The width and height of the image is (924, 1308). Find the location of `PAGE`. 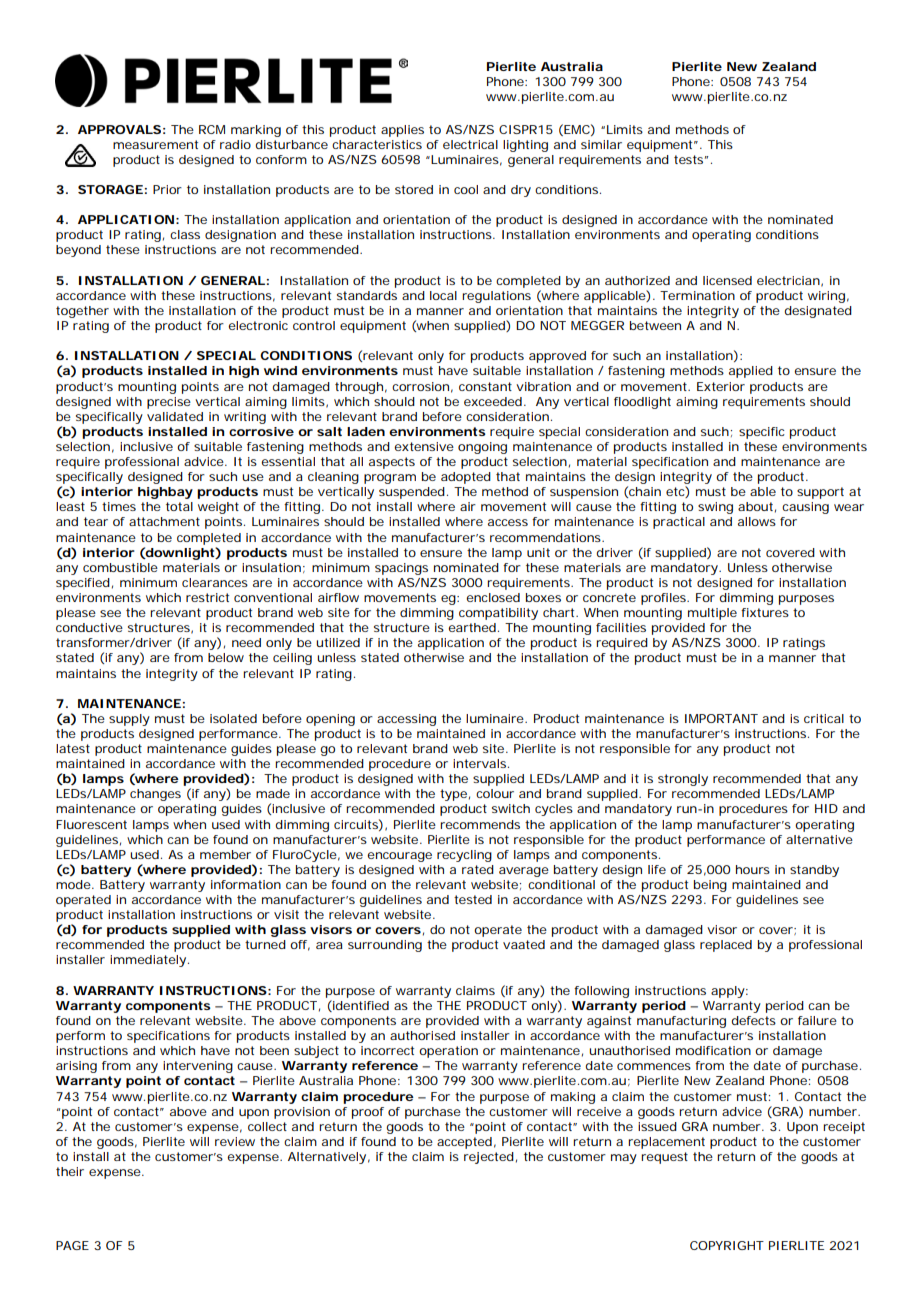

PAGE is located at coordinates (72, 1245).
